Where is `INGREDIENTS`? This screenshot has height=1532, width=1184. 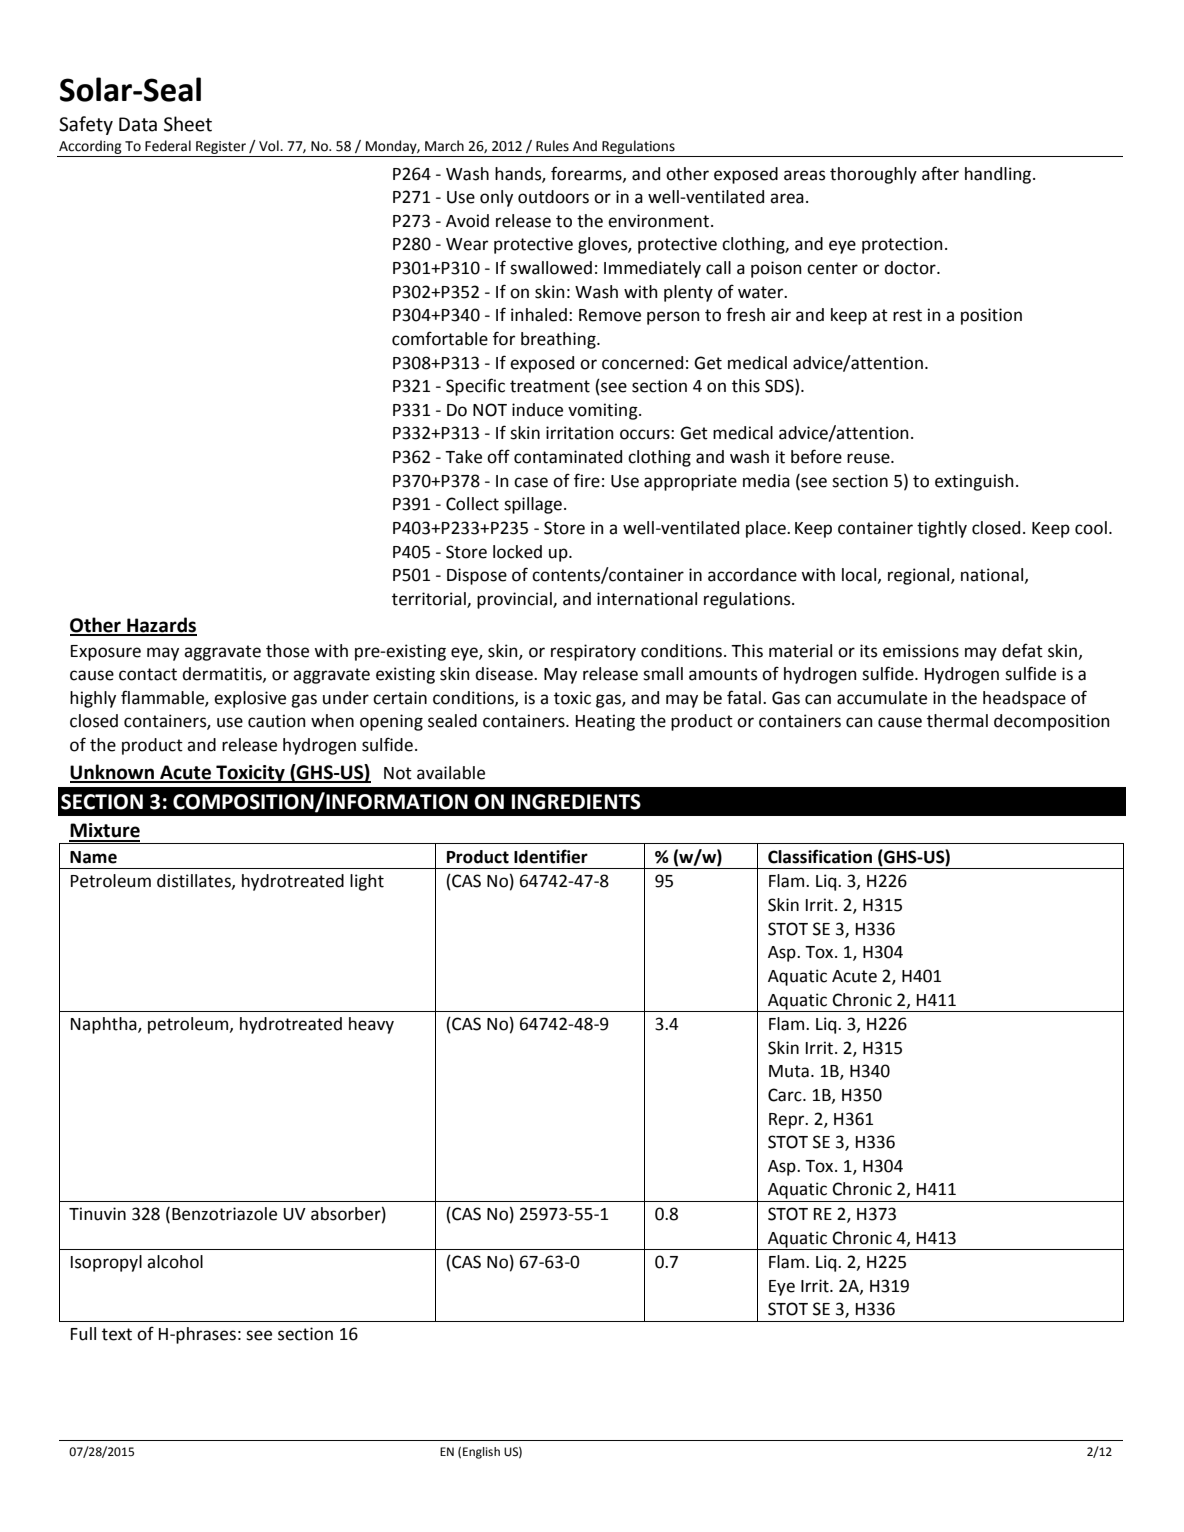 INGREDIENTS is located at coordinates (576, 802).
